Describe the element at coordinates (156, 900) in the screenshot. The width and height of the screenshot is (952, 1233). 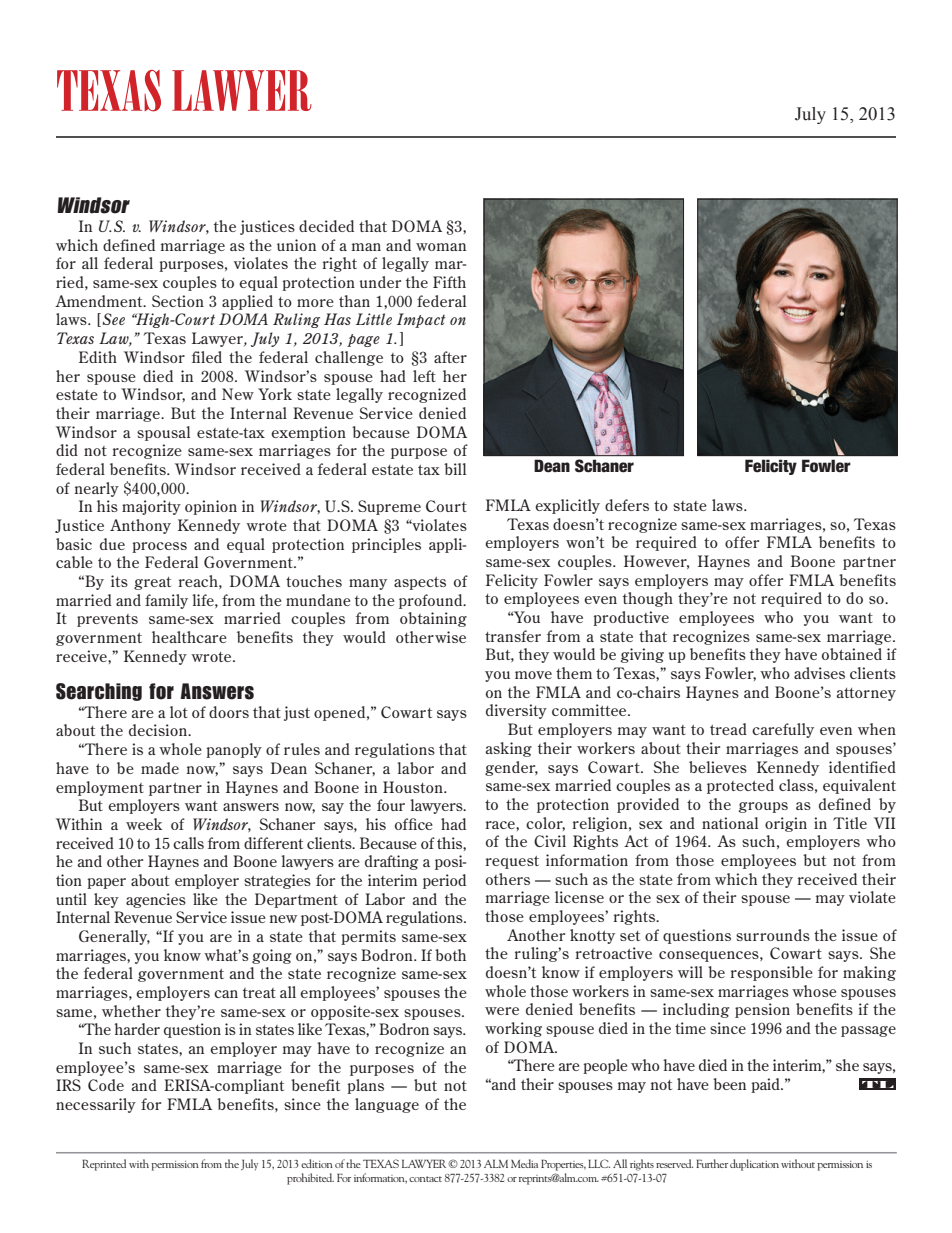
I see `agencies` at that location.
